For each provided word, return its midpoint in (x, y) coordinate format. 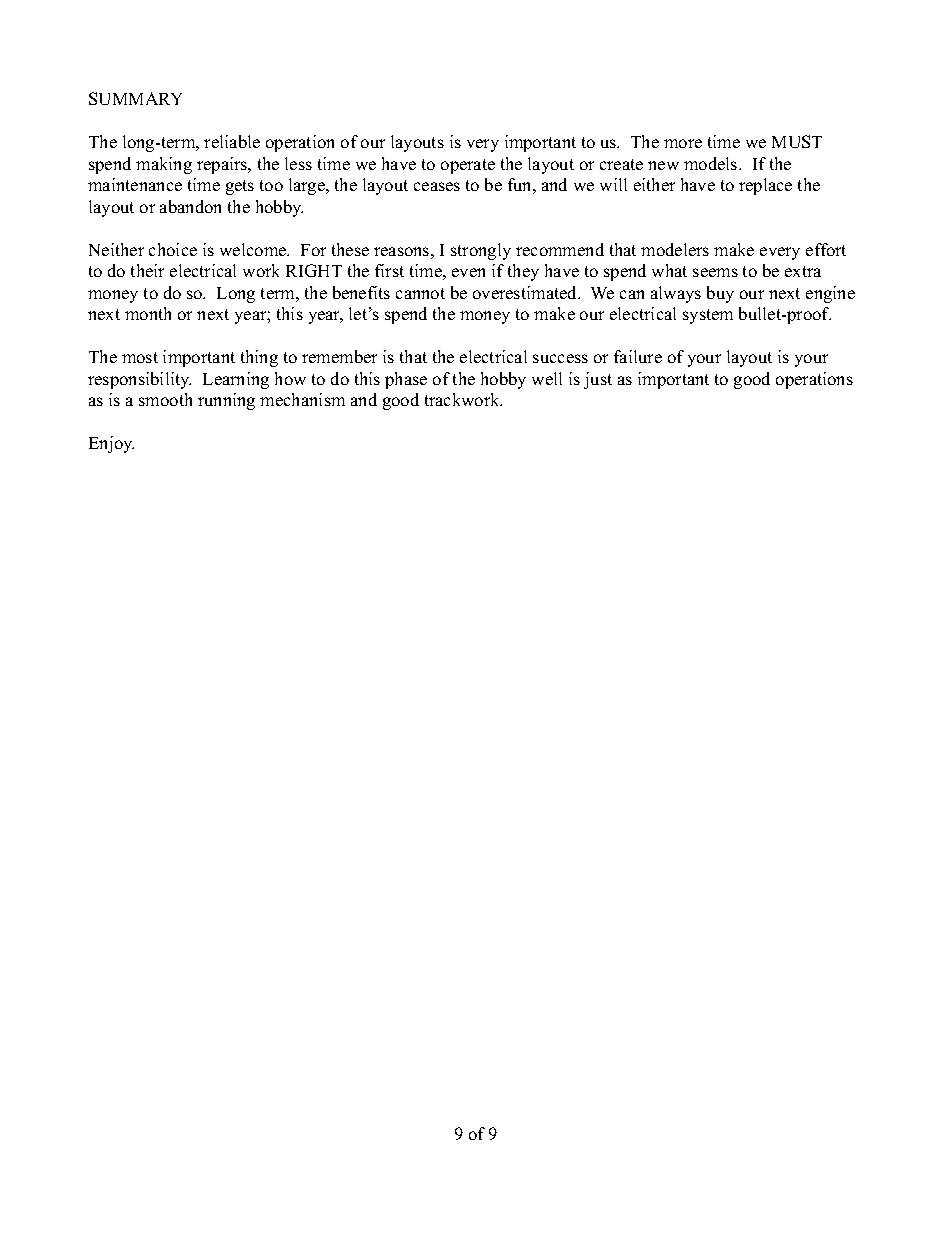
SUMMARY (135, 98)
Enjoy (111, 444)
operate (468, 166)
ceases (437, 186)
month (148, 313)
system (708, 316)
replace (765, 186)
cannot (420, 293)
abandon (190, 206)
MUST (797, 141)
